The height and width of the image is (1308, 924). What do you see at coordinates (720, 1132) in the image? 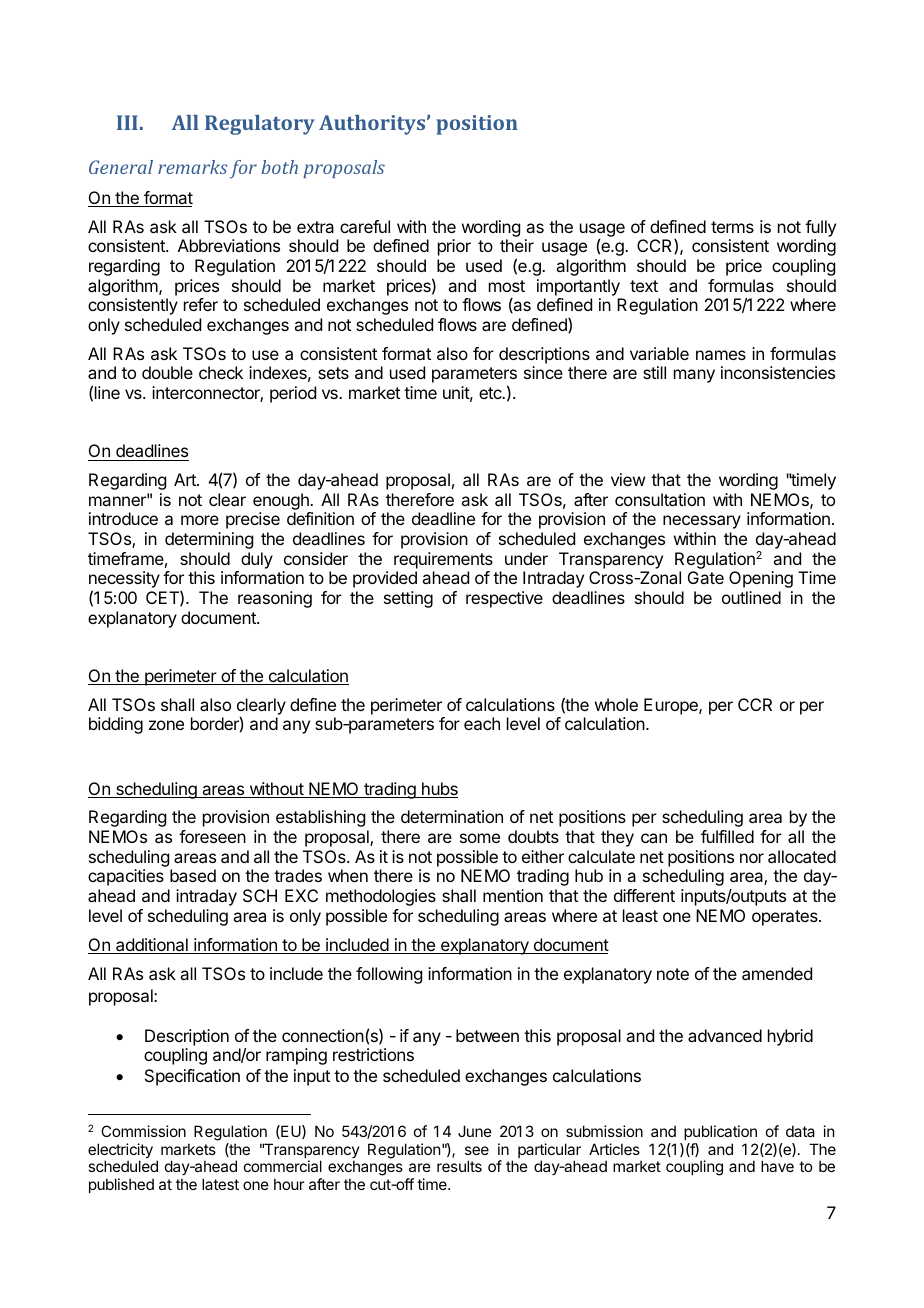
I see `publication` at bounding box center [720, 1132].
